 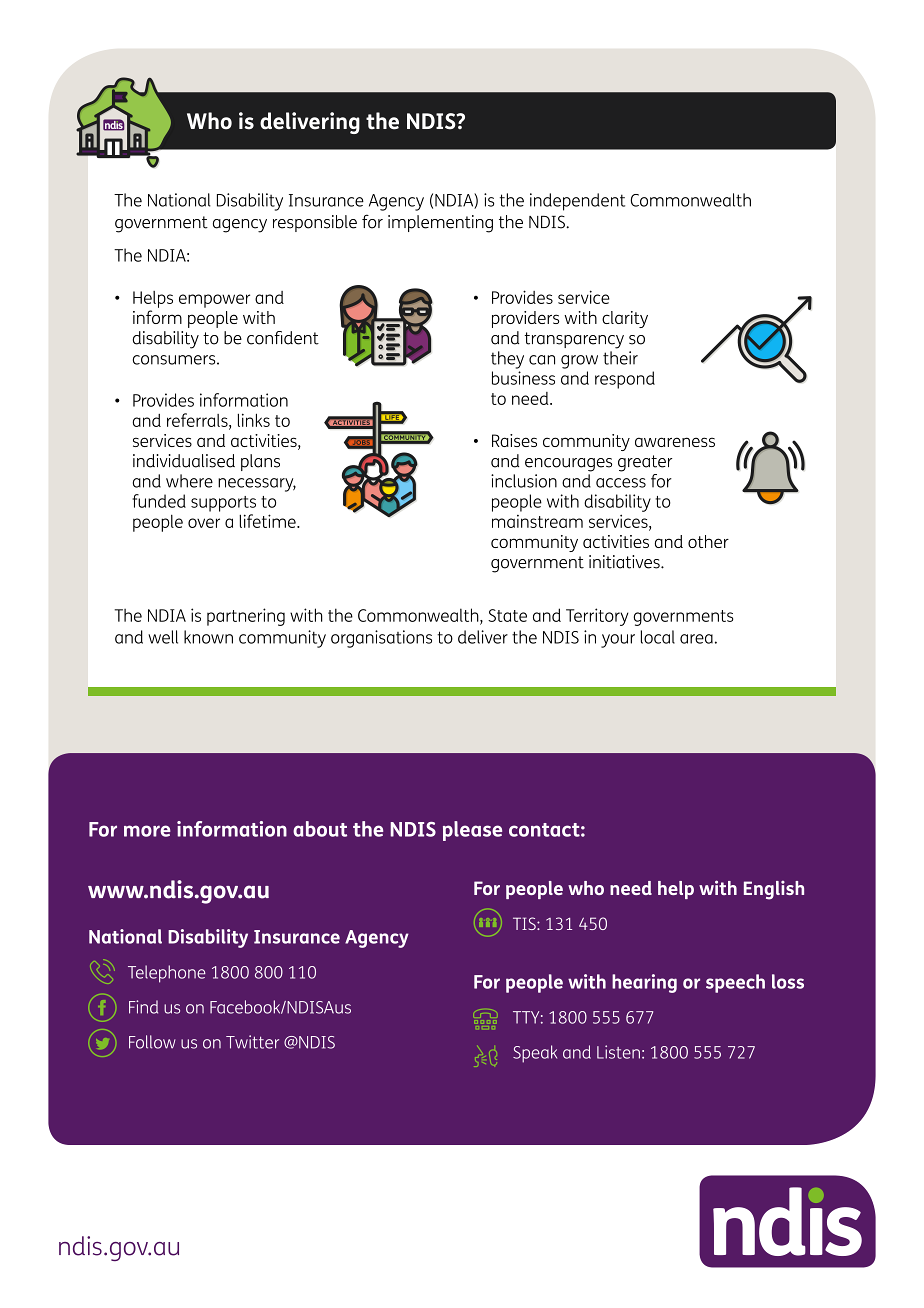 I want to click on links, so click(x=253, y=420).
